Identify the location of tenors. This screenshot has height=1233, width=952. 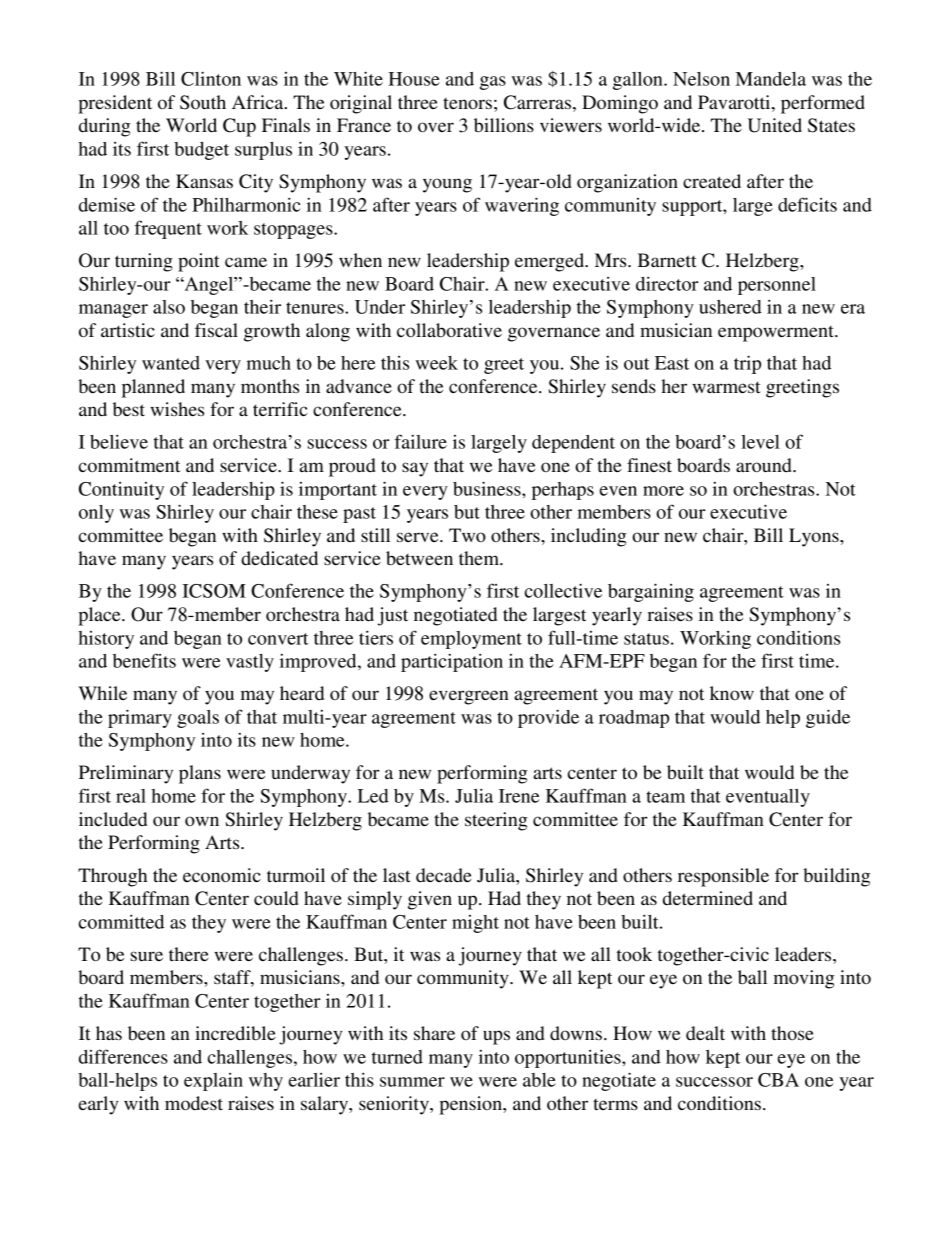
(467, 103).
